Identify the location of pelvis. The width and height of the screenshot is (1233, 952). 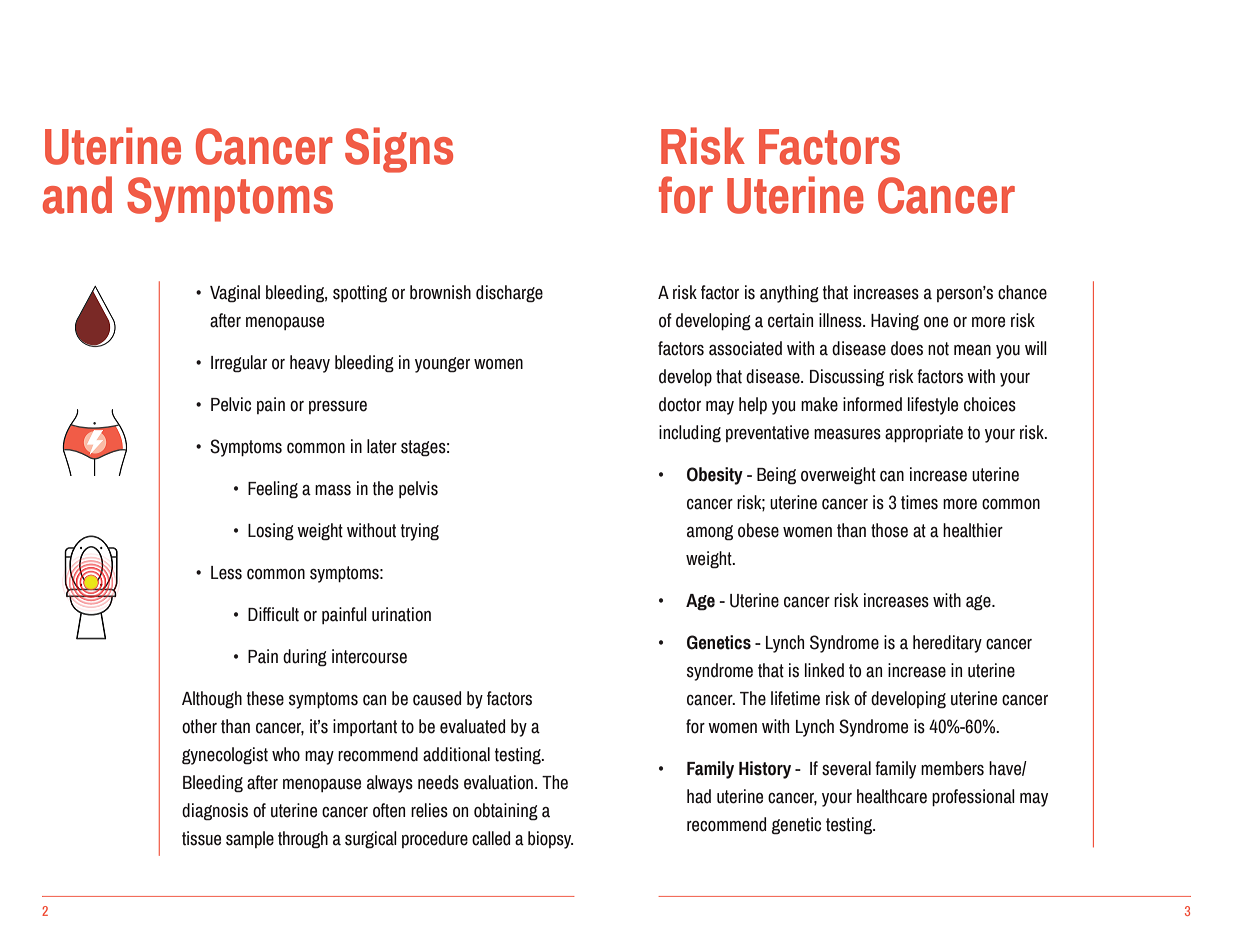
(418, 489).
